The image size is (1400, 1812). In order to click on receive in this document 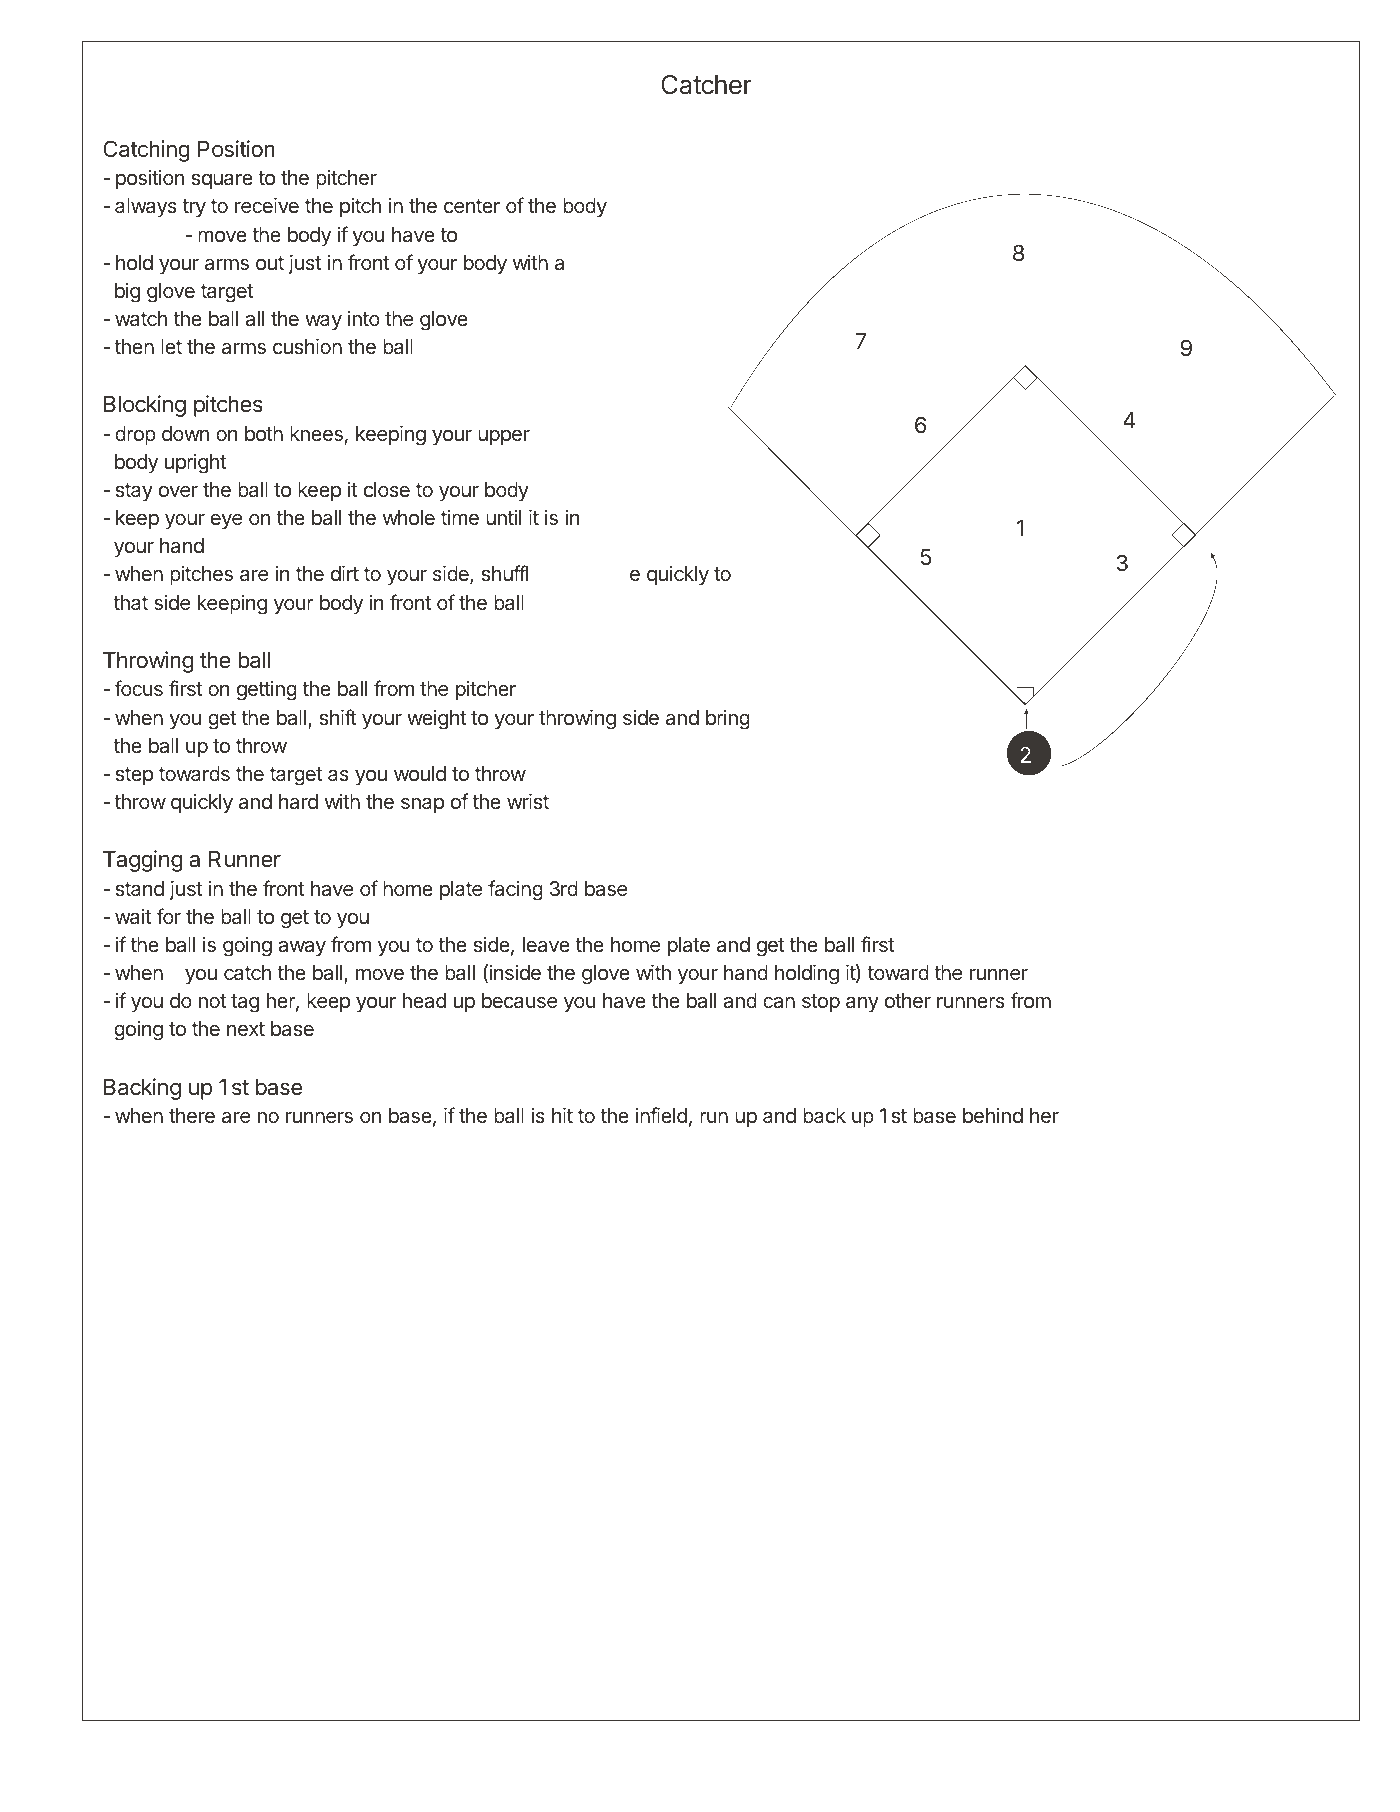, I will do `click(267, 205)`.
